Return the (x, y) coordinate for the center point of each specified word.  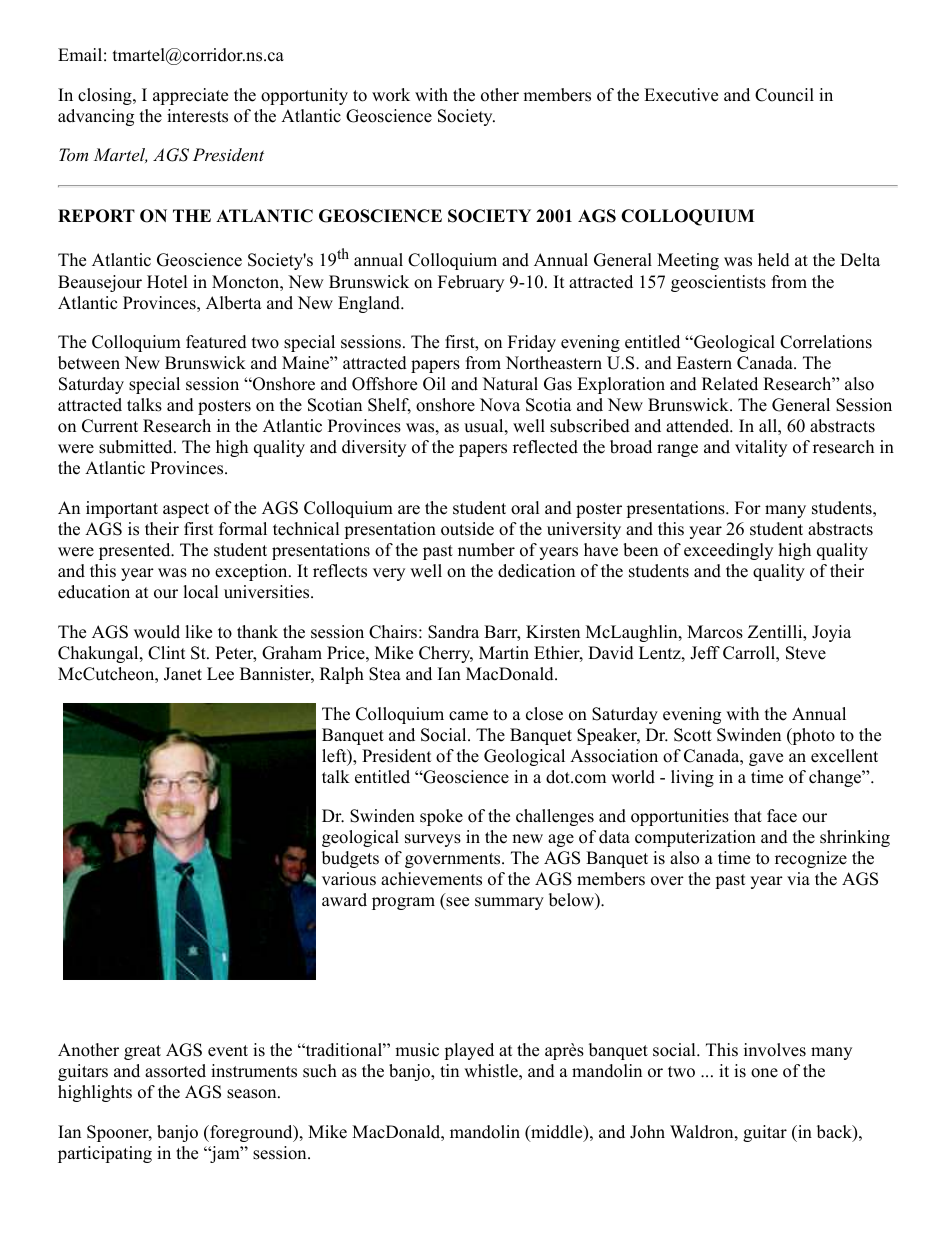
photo (812, 736)
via (798, 878)
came (468, 716)
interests (197, 116)
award (344, 900)
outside (467, 529)
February (471, 283)
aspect (186, 510)
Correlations (826, 342)
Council (784, 95)
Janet (183, 674)
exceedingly (728, 551)
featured (216, 342)
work (391, 95)
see (456, 903)
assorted (175, 1071)
